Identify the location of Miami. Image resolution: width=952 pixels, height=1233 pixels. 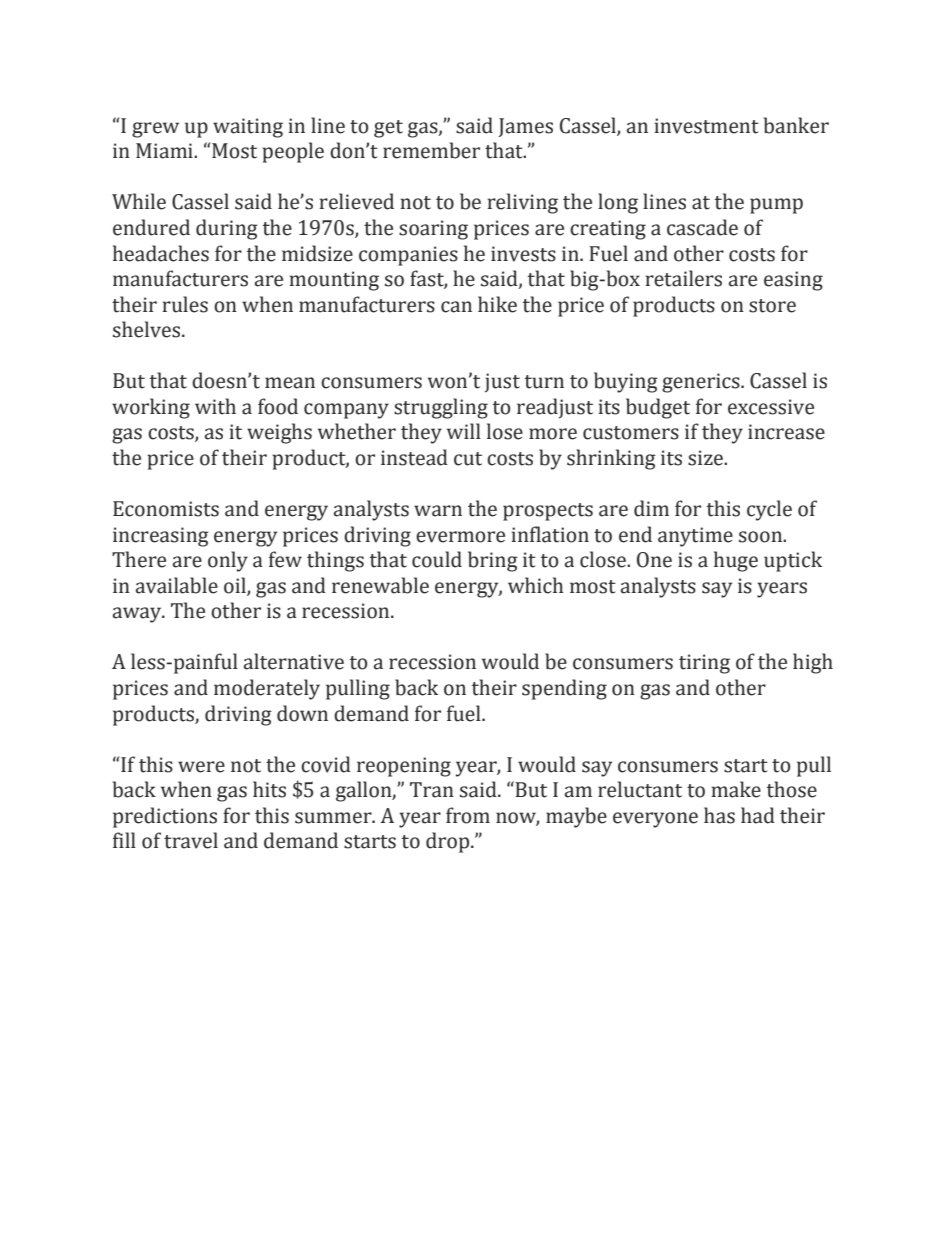
(165, 151).
